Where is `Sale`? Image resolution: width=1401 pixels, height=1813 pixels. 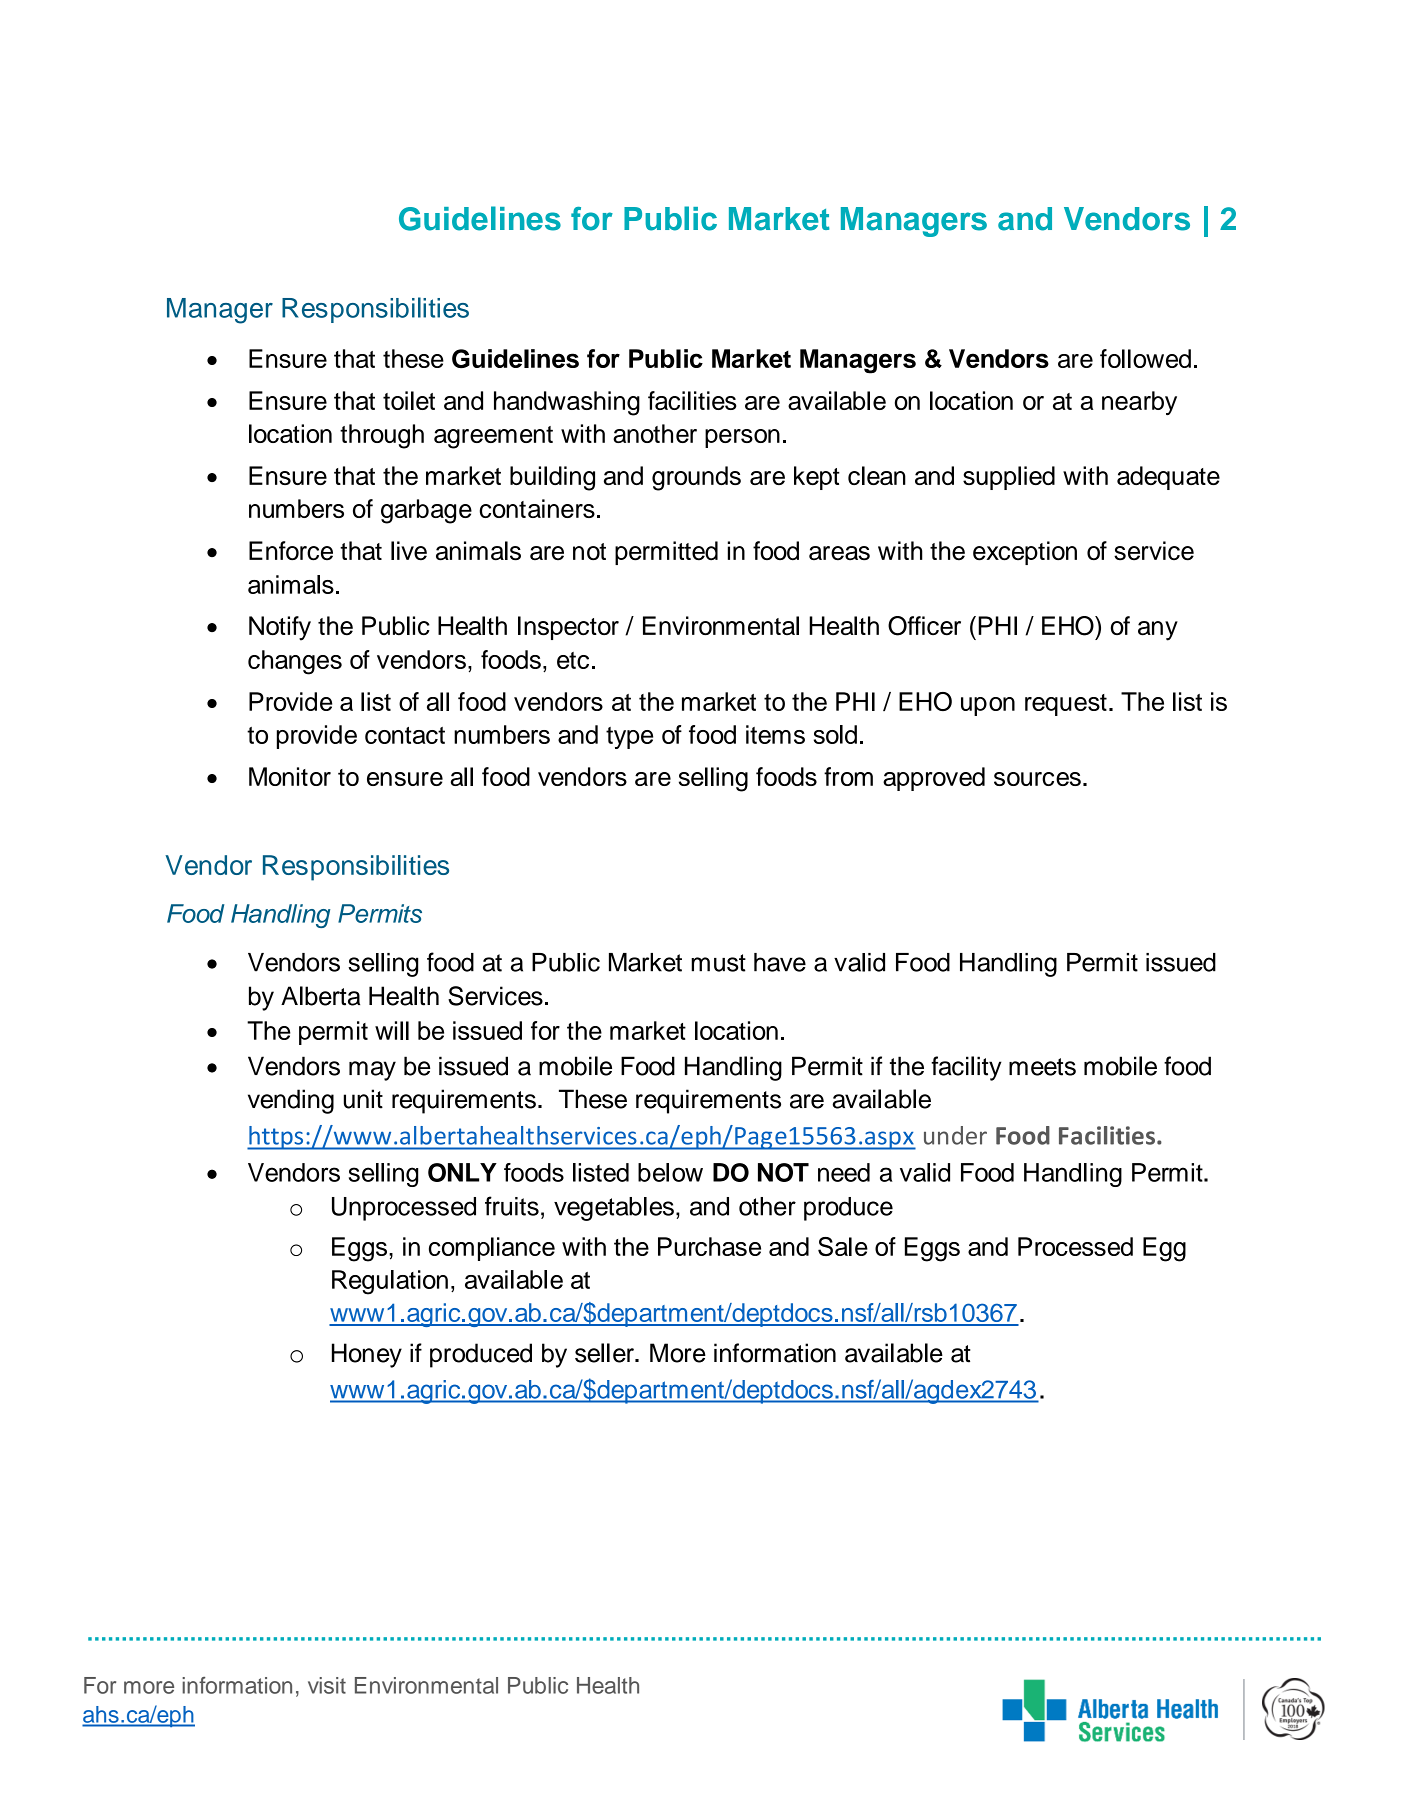
Sale is located at coordinates (843, 1246).
